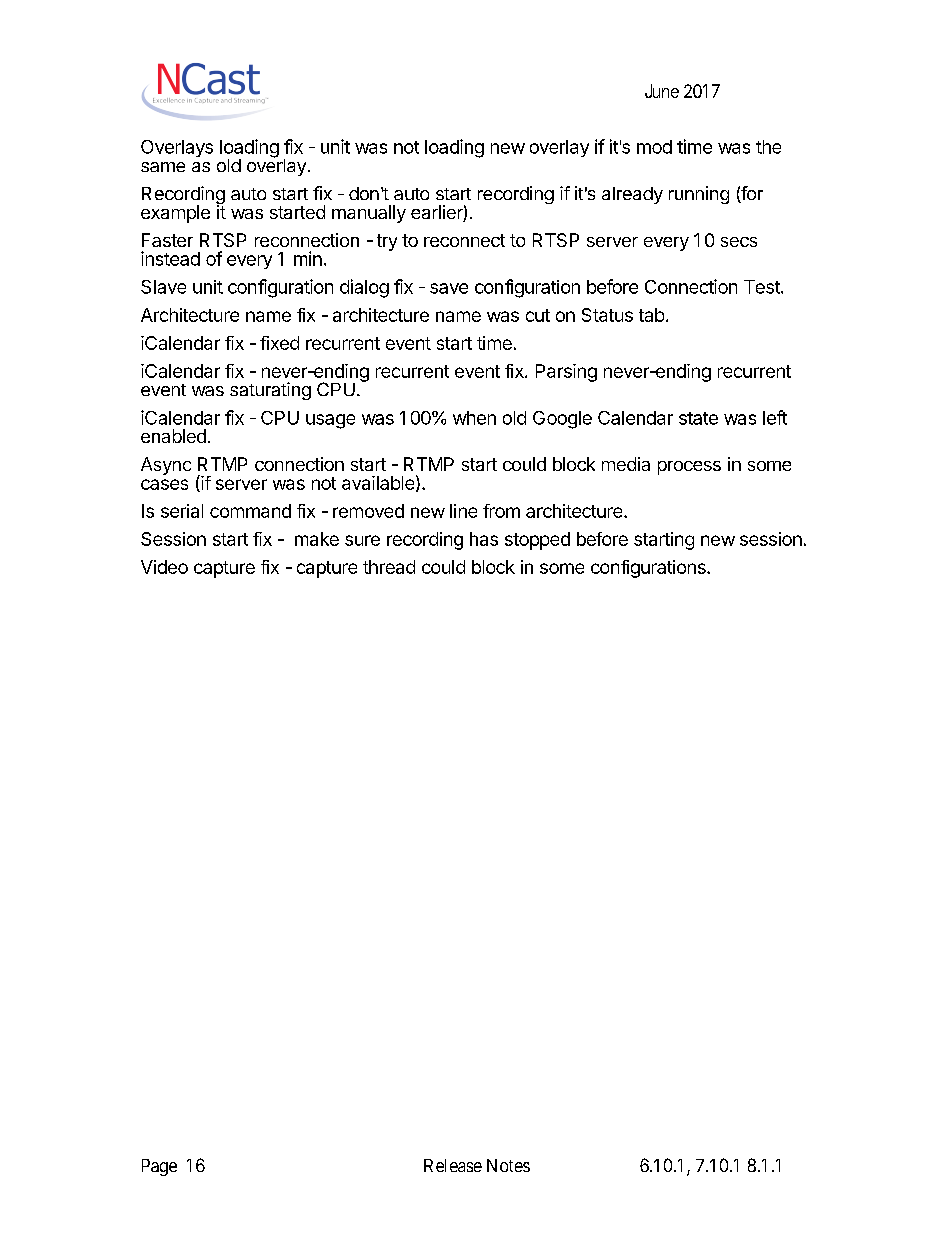 Image resolution: width=952 pixels, height=1233 pixels. What do you see at coordinates (389, 567) in the screenshot?
I see `thread` at bounding box center [389, 567].
